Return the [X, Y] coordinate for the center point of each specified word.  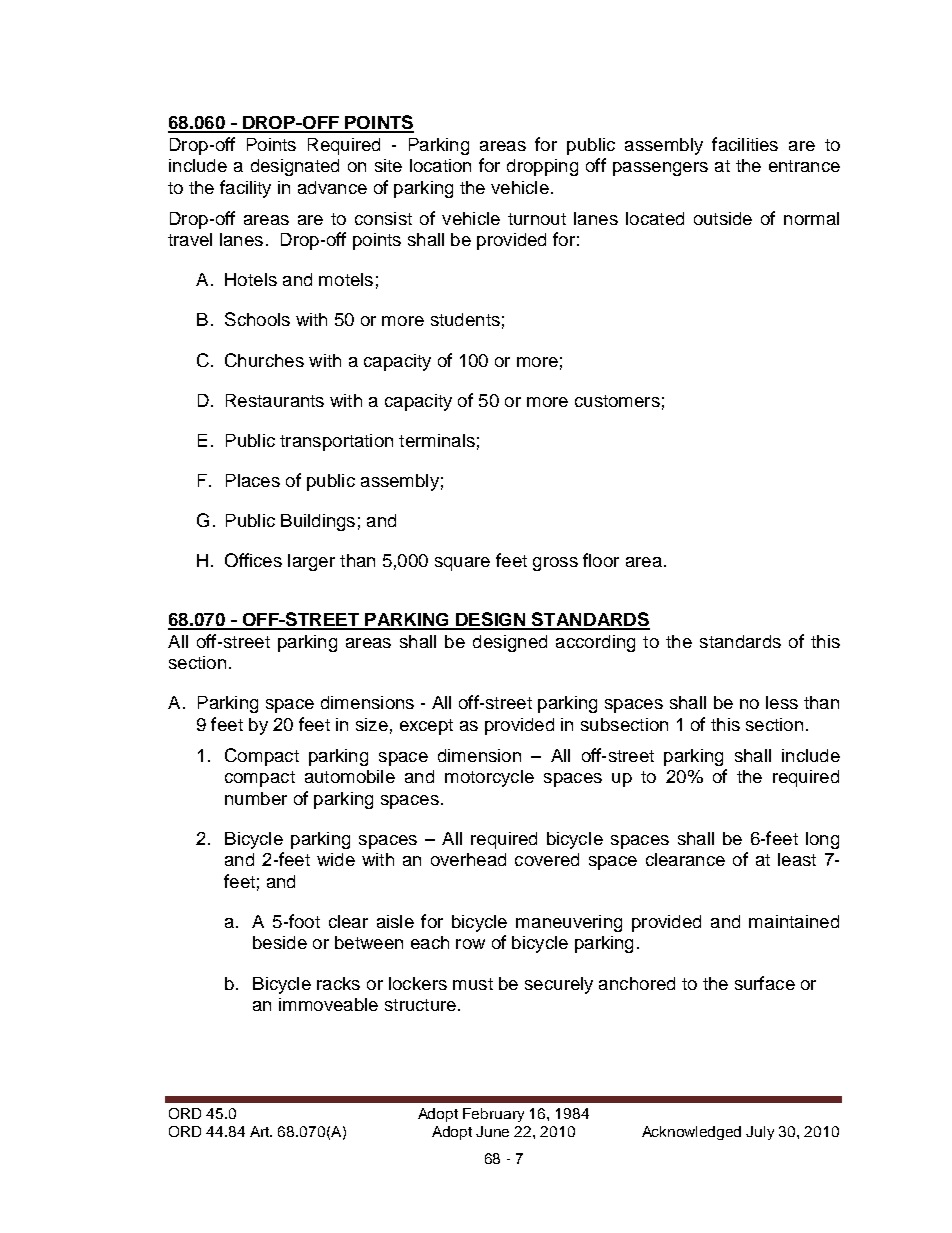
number [256, 798]
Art [261, 1131]
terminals [437, 440]
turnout [537, 219]
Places [253, 480]
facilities [745, 144]
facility [245, 189]
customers [617, 401]
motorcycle [489, 778]
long [822, 840]
